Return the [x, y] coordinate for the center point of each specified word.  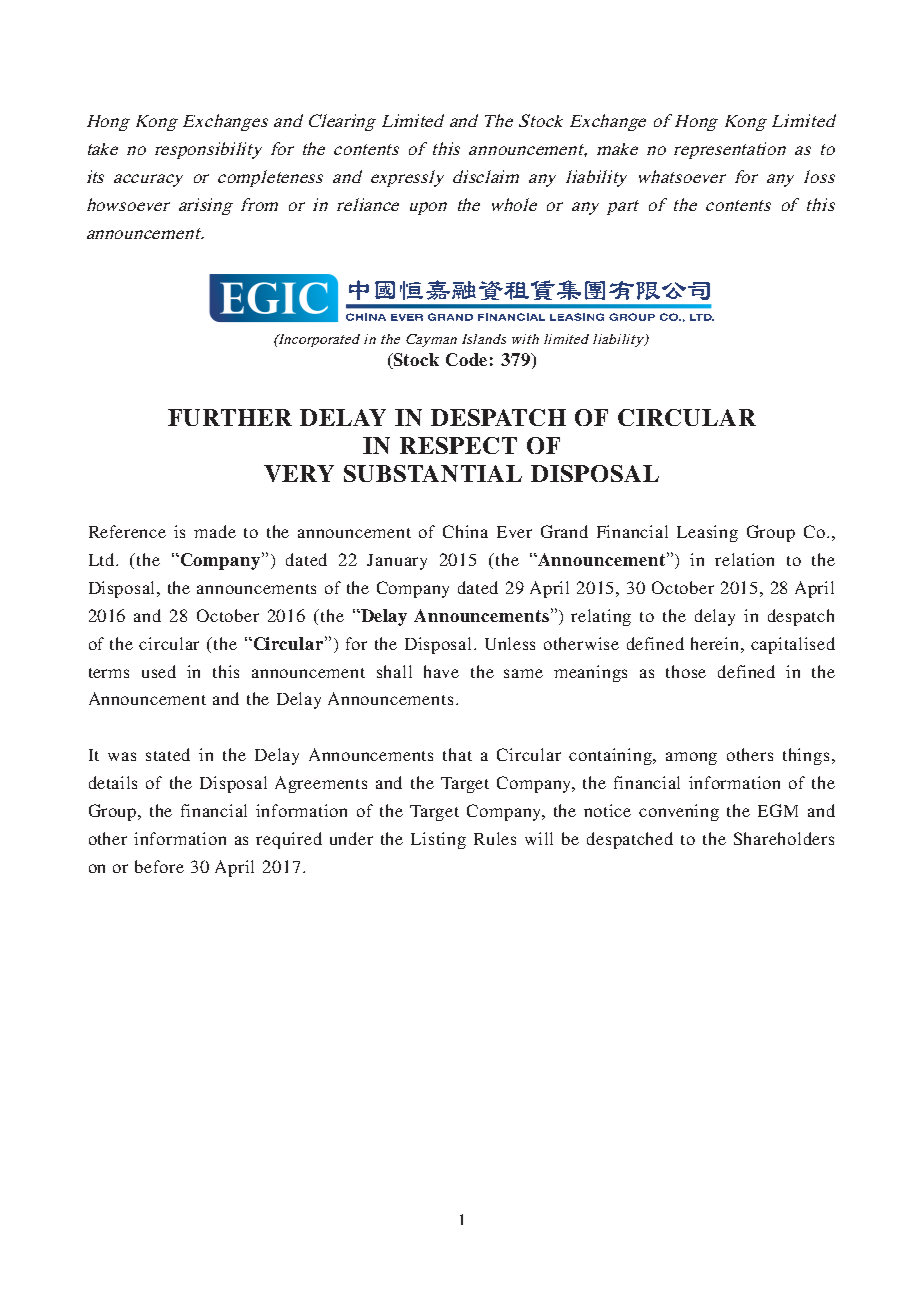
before [159, 866]
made [215, 531]
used [159, 671]
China [465, 531]
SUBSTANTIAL [433, 473]
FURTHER [230, 417]
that [457, 754]
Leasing [707, 533]
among [691, 758]
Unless [510, 643]
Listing [438, 840]
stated [168, 754]
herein [716, 643]
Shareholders [784, 838]
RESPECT [458, 445]
